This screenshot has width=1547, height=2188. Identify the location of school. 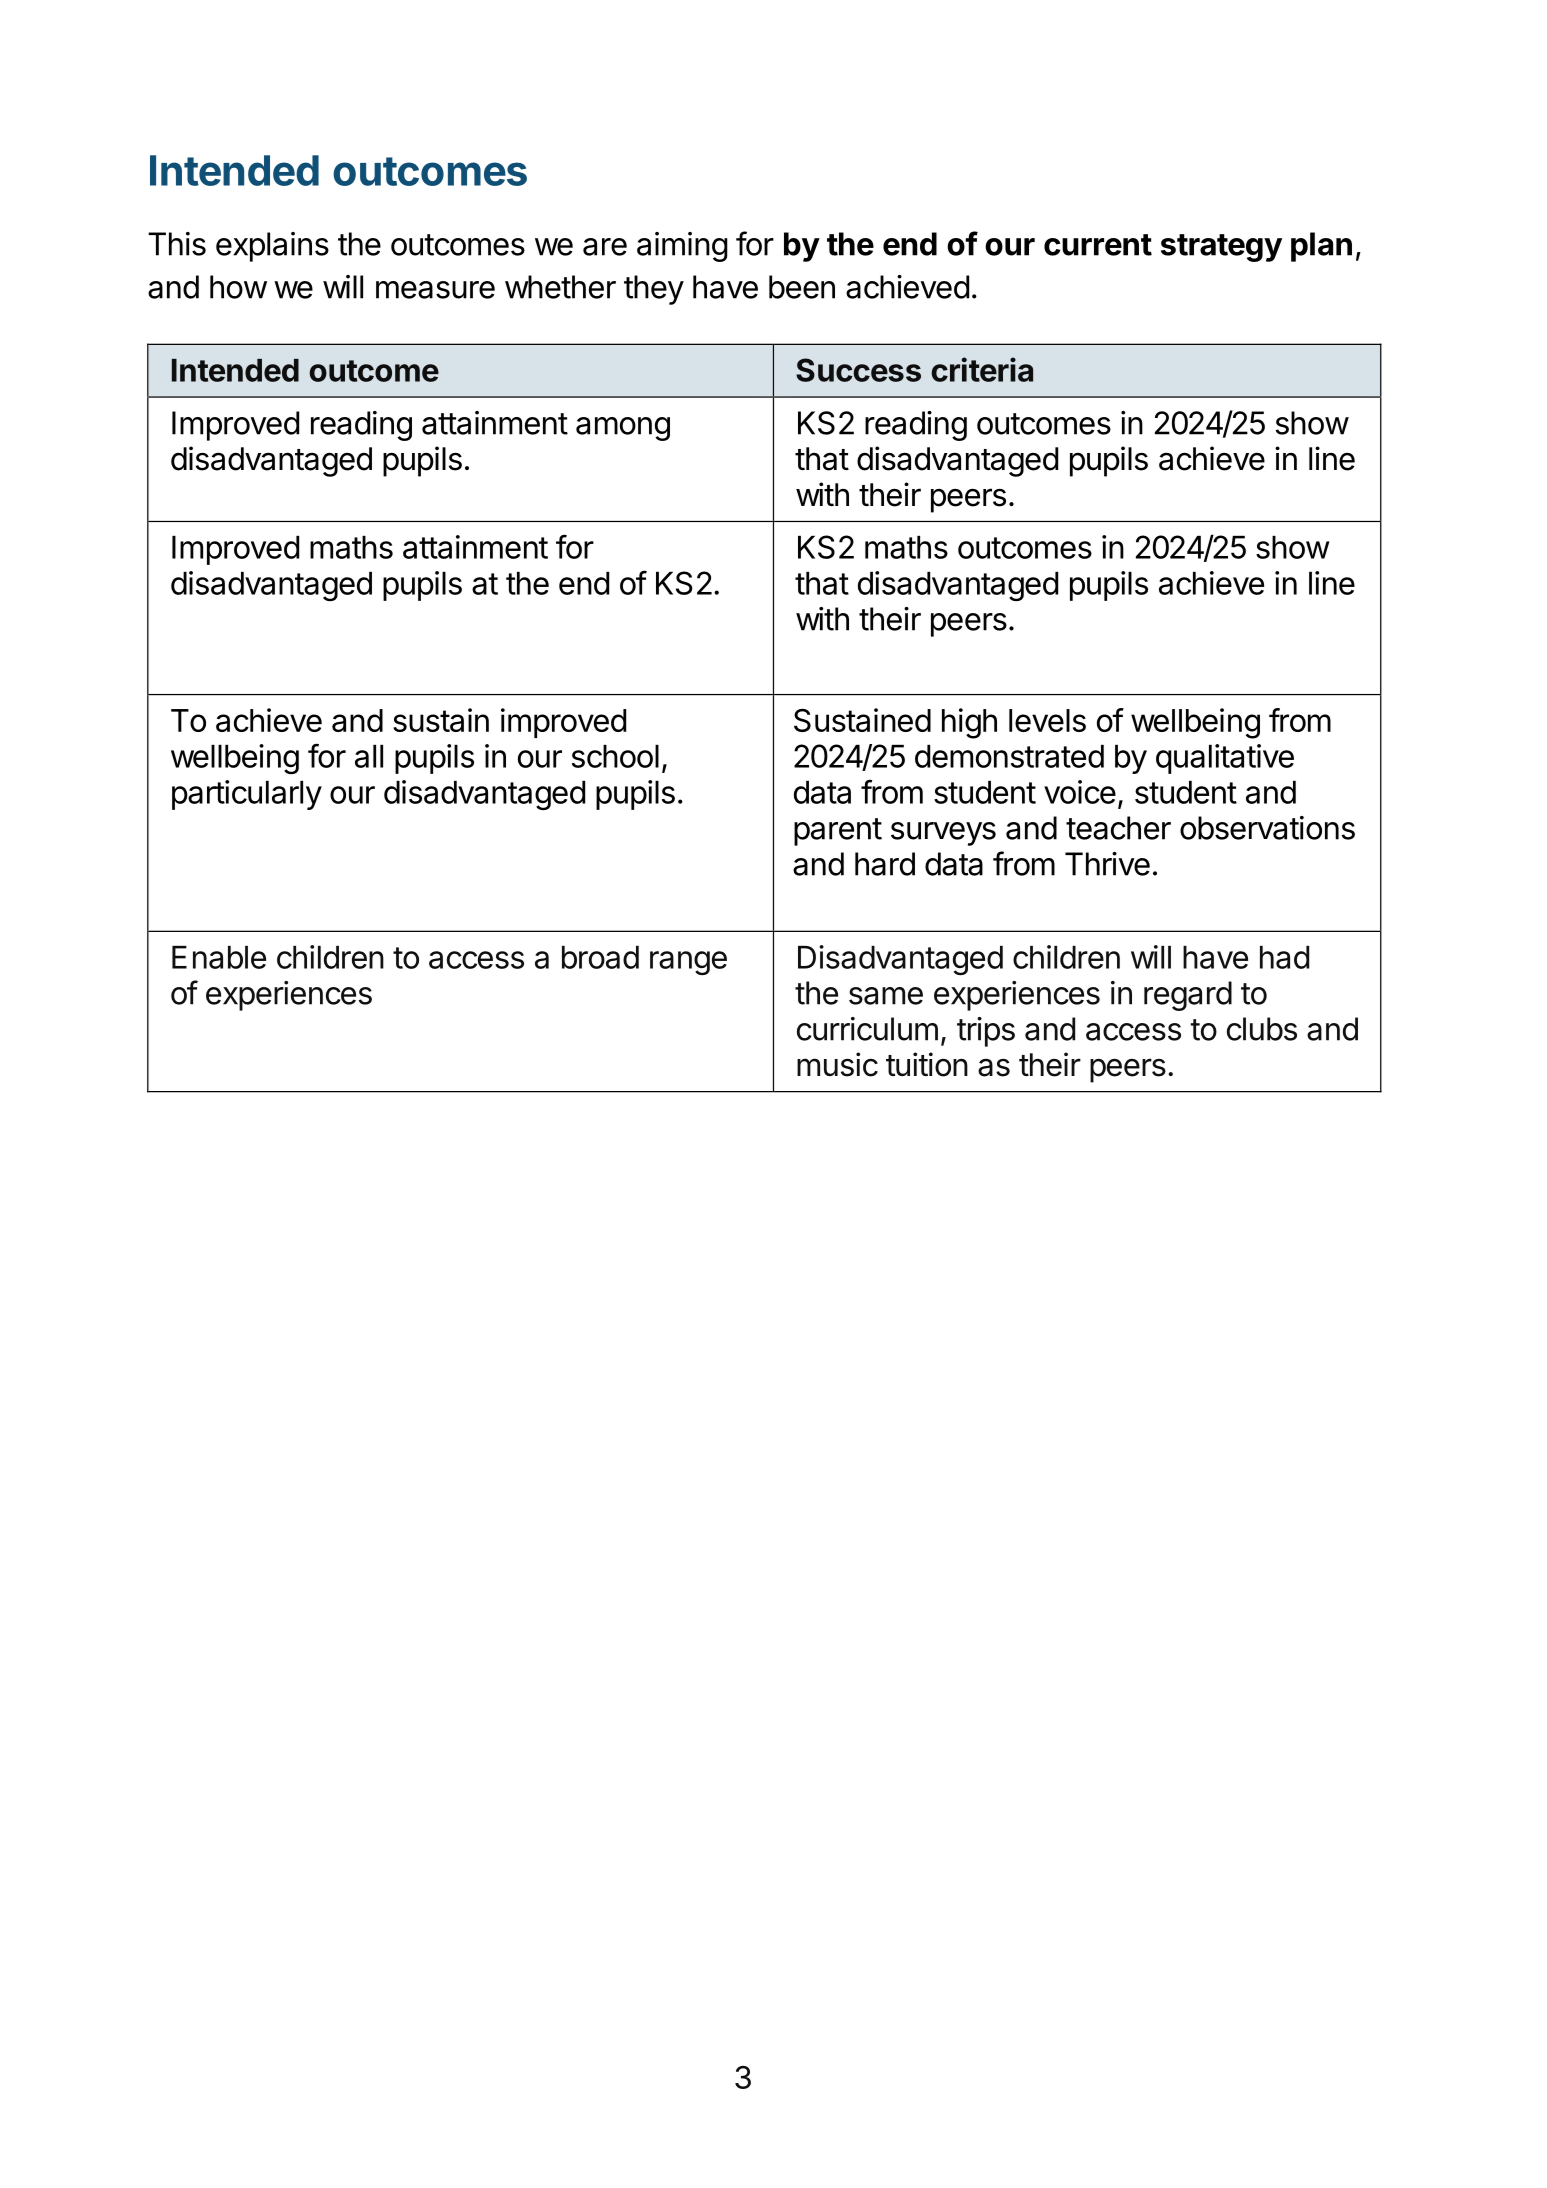
(615, 756).
